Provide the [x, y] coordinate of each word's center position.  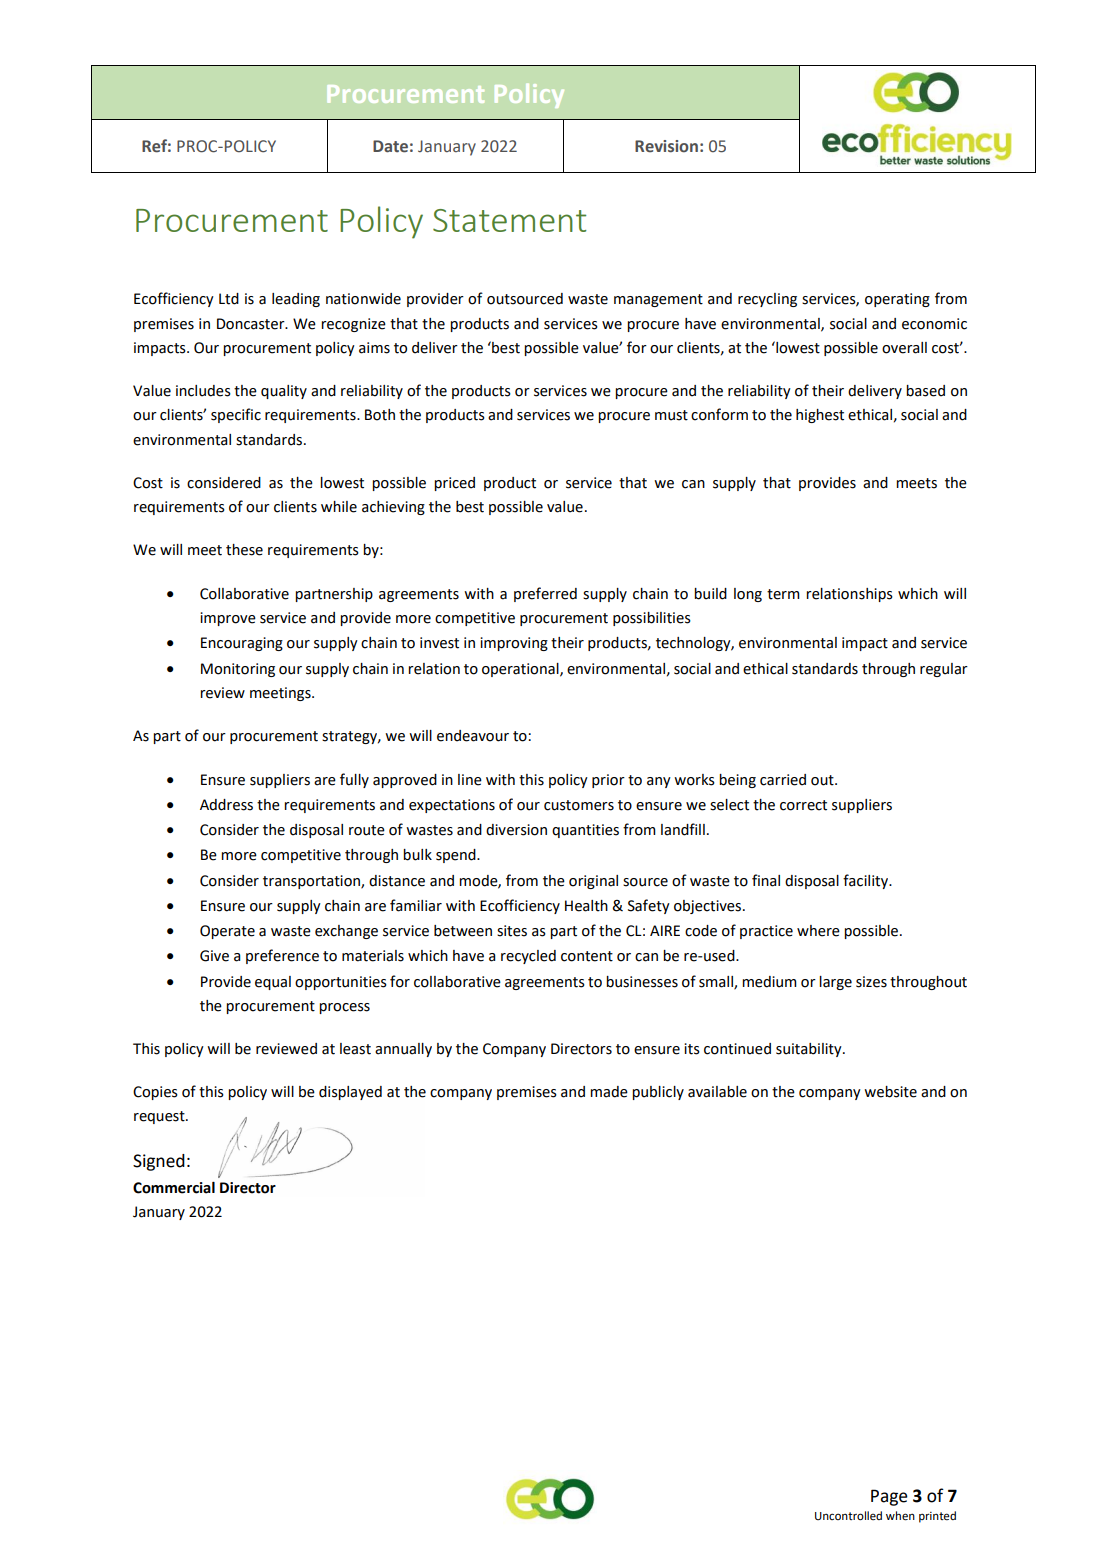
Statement [509, 220]
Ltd [229, 299]
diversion [516, 830]
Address [226, 805]
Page [889, 1497]
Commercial [174, 1188]
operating [897, 300]
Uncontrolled [848, 1516]
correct [803, 805]
